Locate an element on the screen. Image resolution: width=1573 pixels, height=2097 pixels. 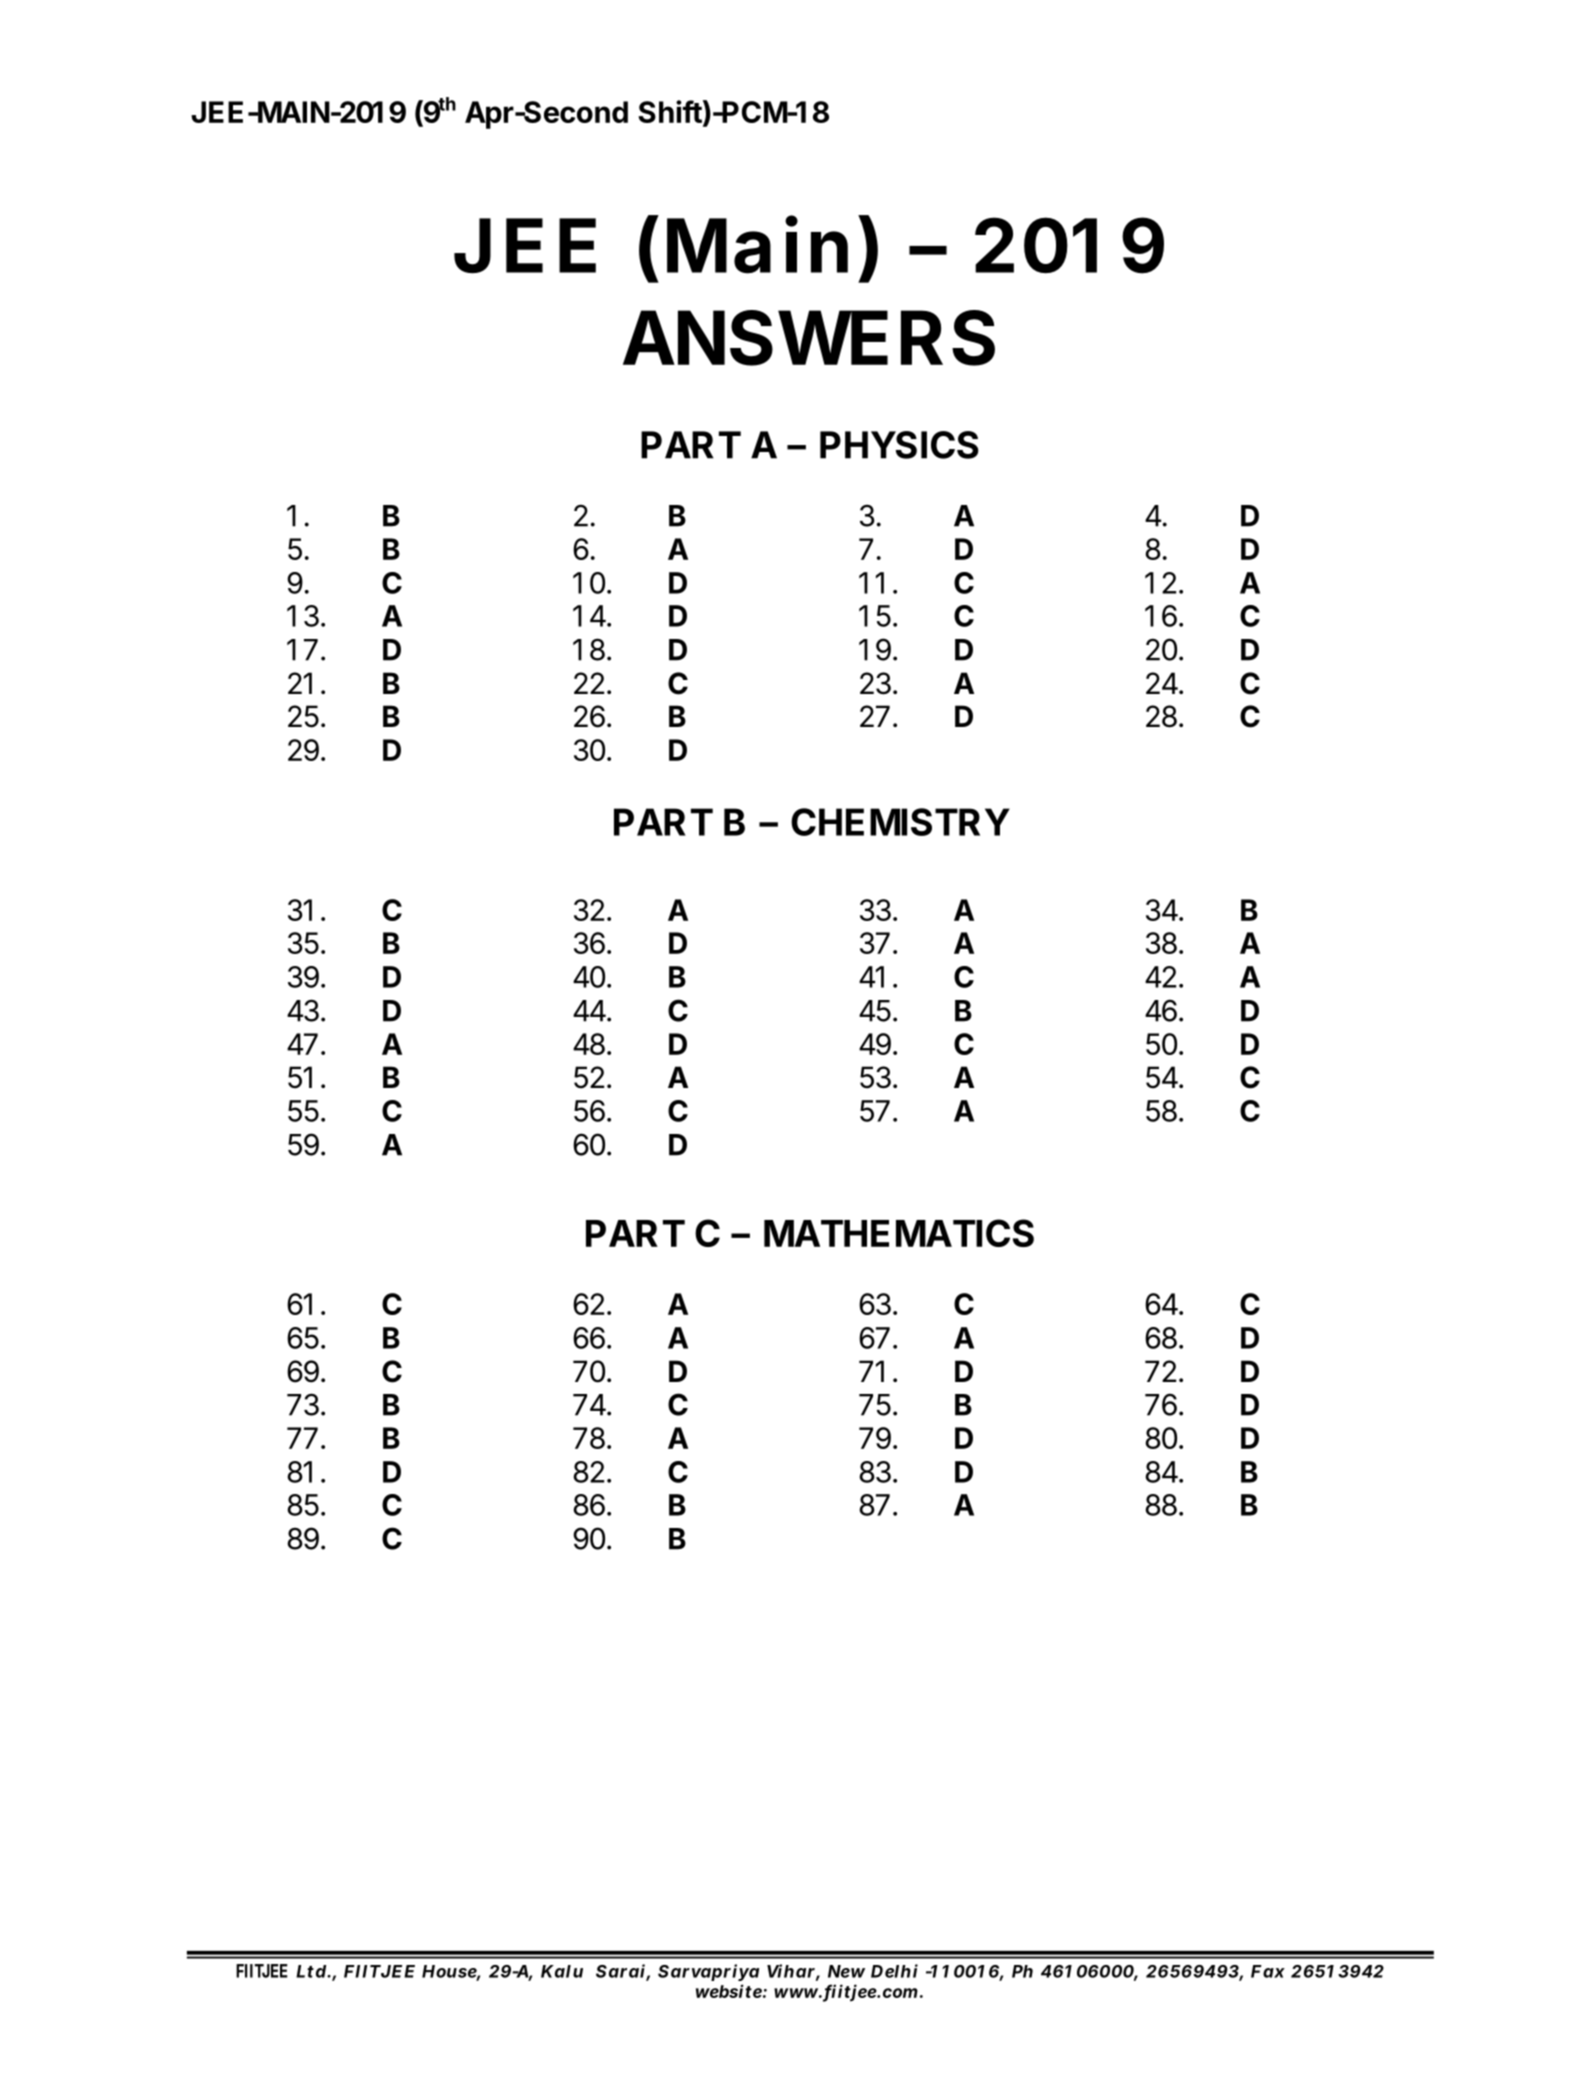
PHYSICS is located at coordinates (899, 445).
